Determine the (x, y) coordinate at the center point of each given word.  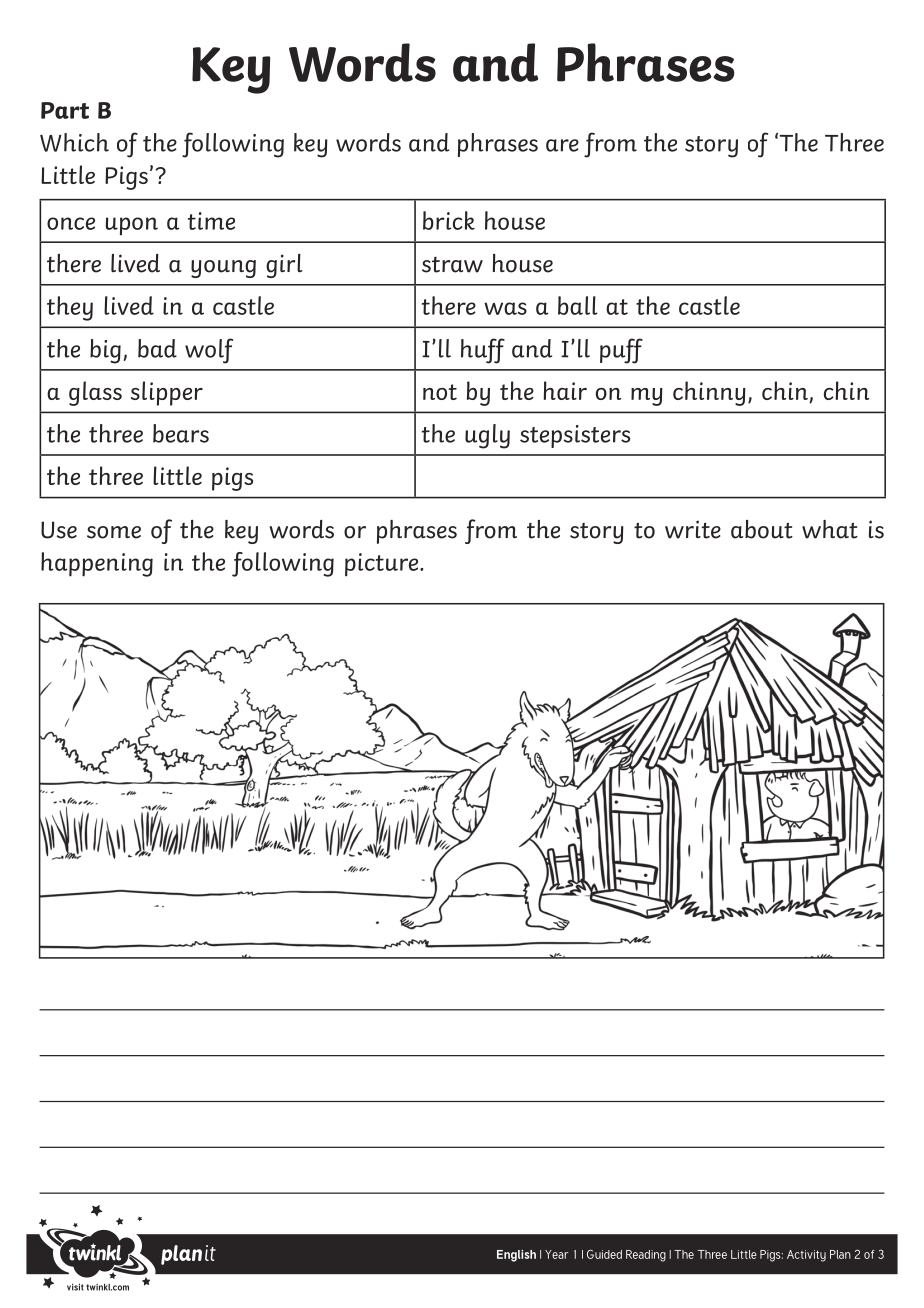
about (762, 529)
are (562, 145)
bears (181, 433)
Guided (604, 1254)
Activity (806, 1256)
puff (621, 351)
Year (556, 1254)
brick (449, 220)
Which (74, 142)
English (516, 1256)
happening (97, 564)
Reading (646, 1256)
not (440, 392)
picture (383, 564)
